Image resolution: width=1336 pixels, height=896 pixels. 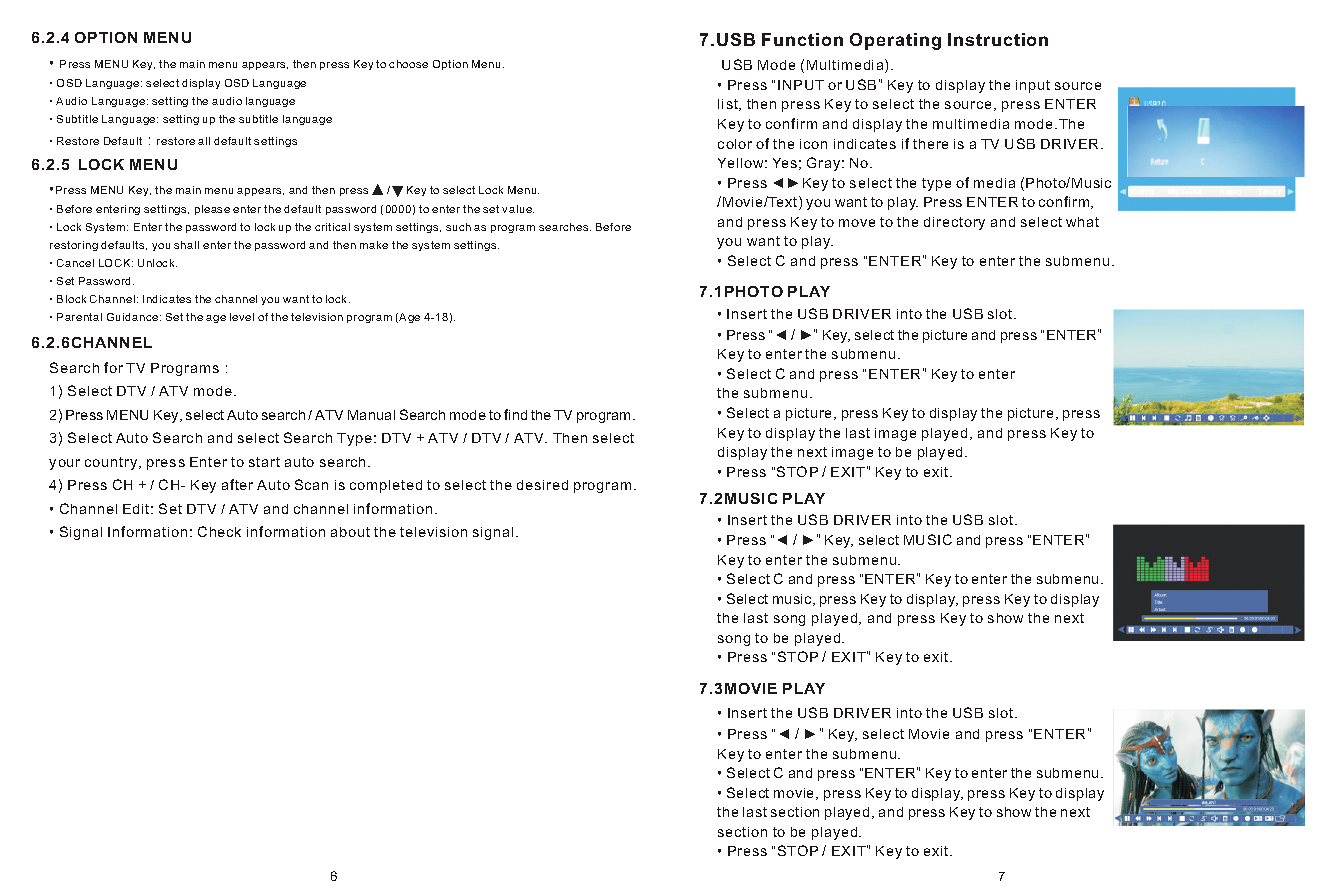 What do you see at coordinates (212, 210) in the screenshot?
I see `please` at bounding box center [212, 210].
